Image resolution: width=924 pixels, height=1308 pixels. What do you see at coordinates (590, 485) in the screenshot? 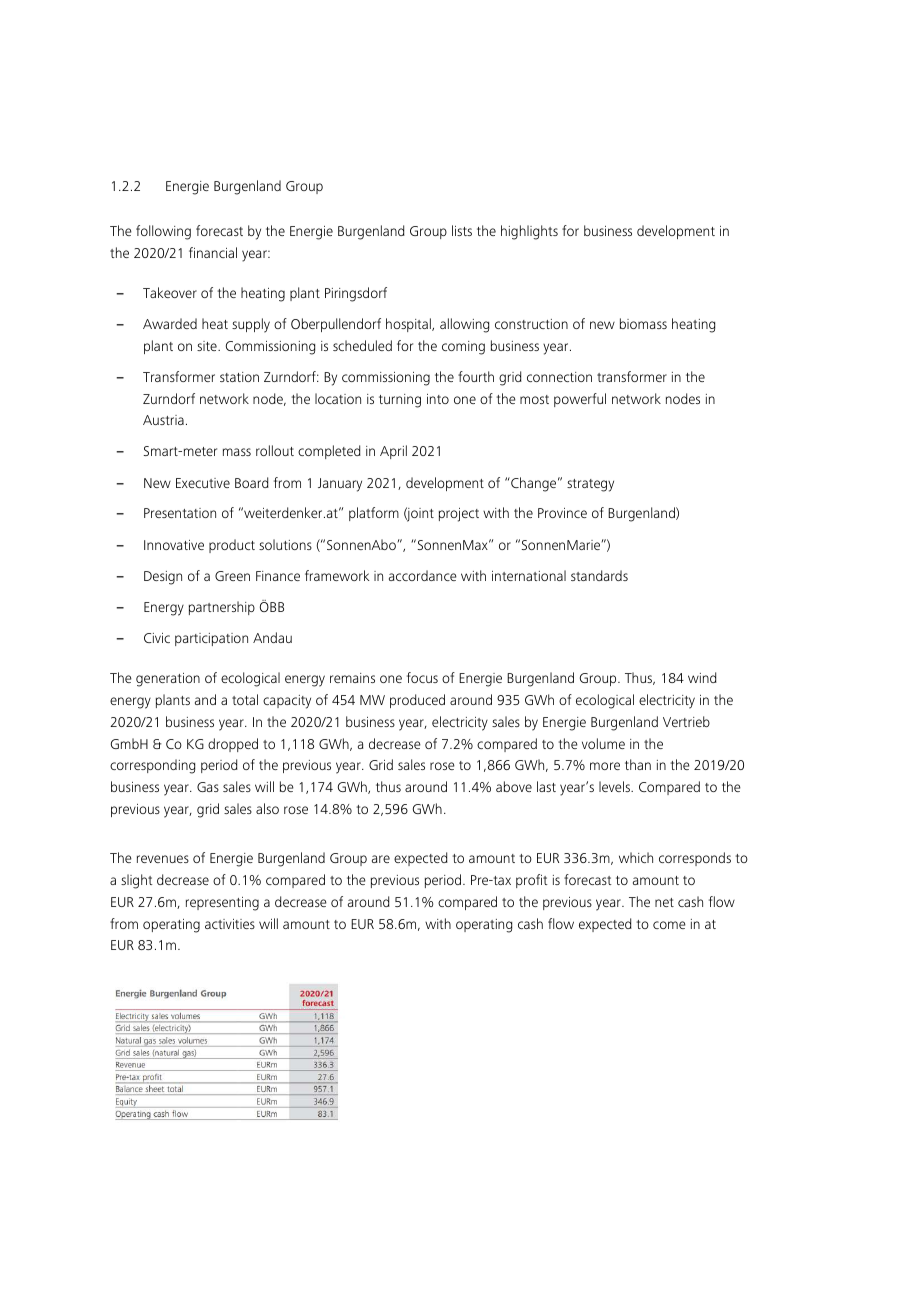
I see `strategy` at bounding box center [590, 485].
